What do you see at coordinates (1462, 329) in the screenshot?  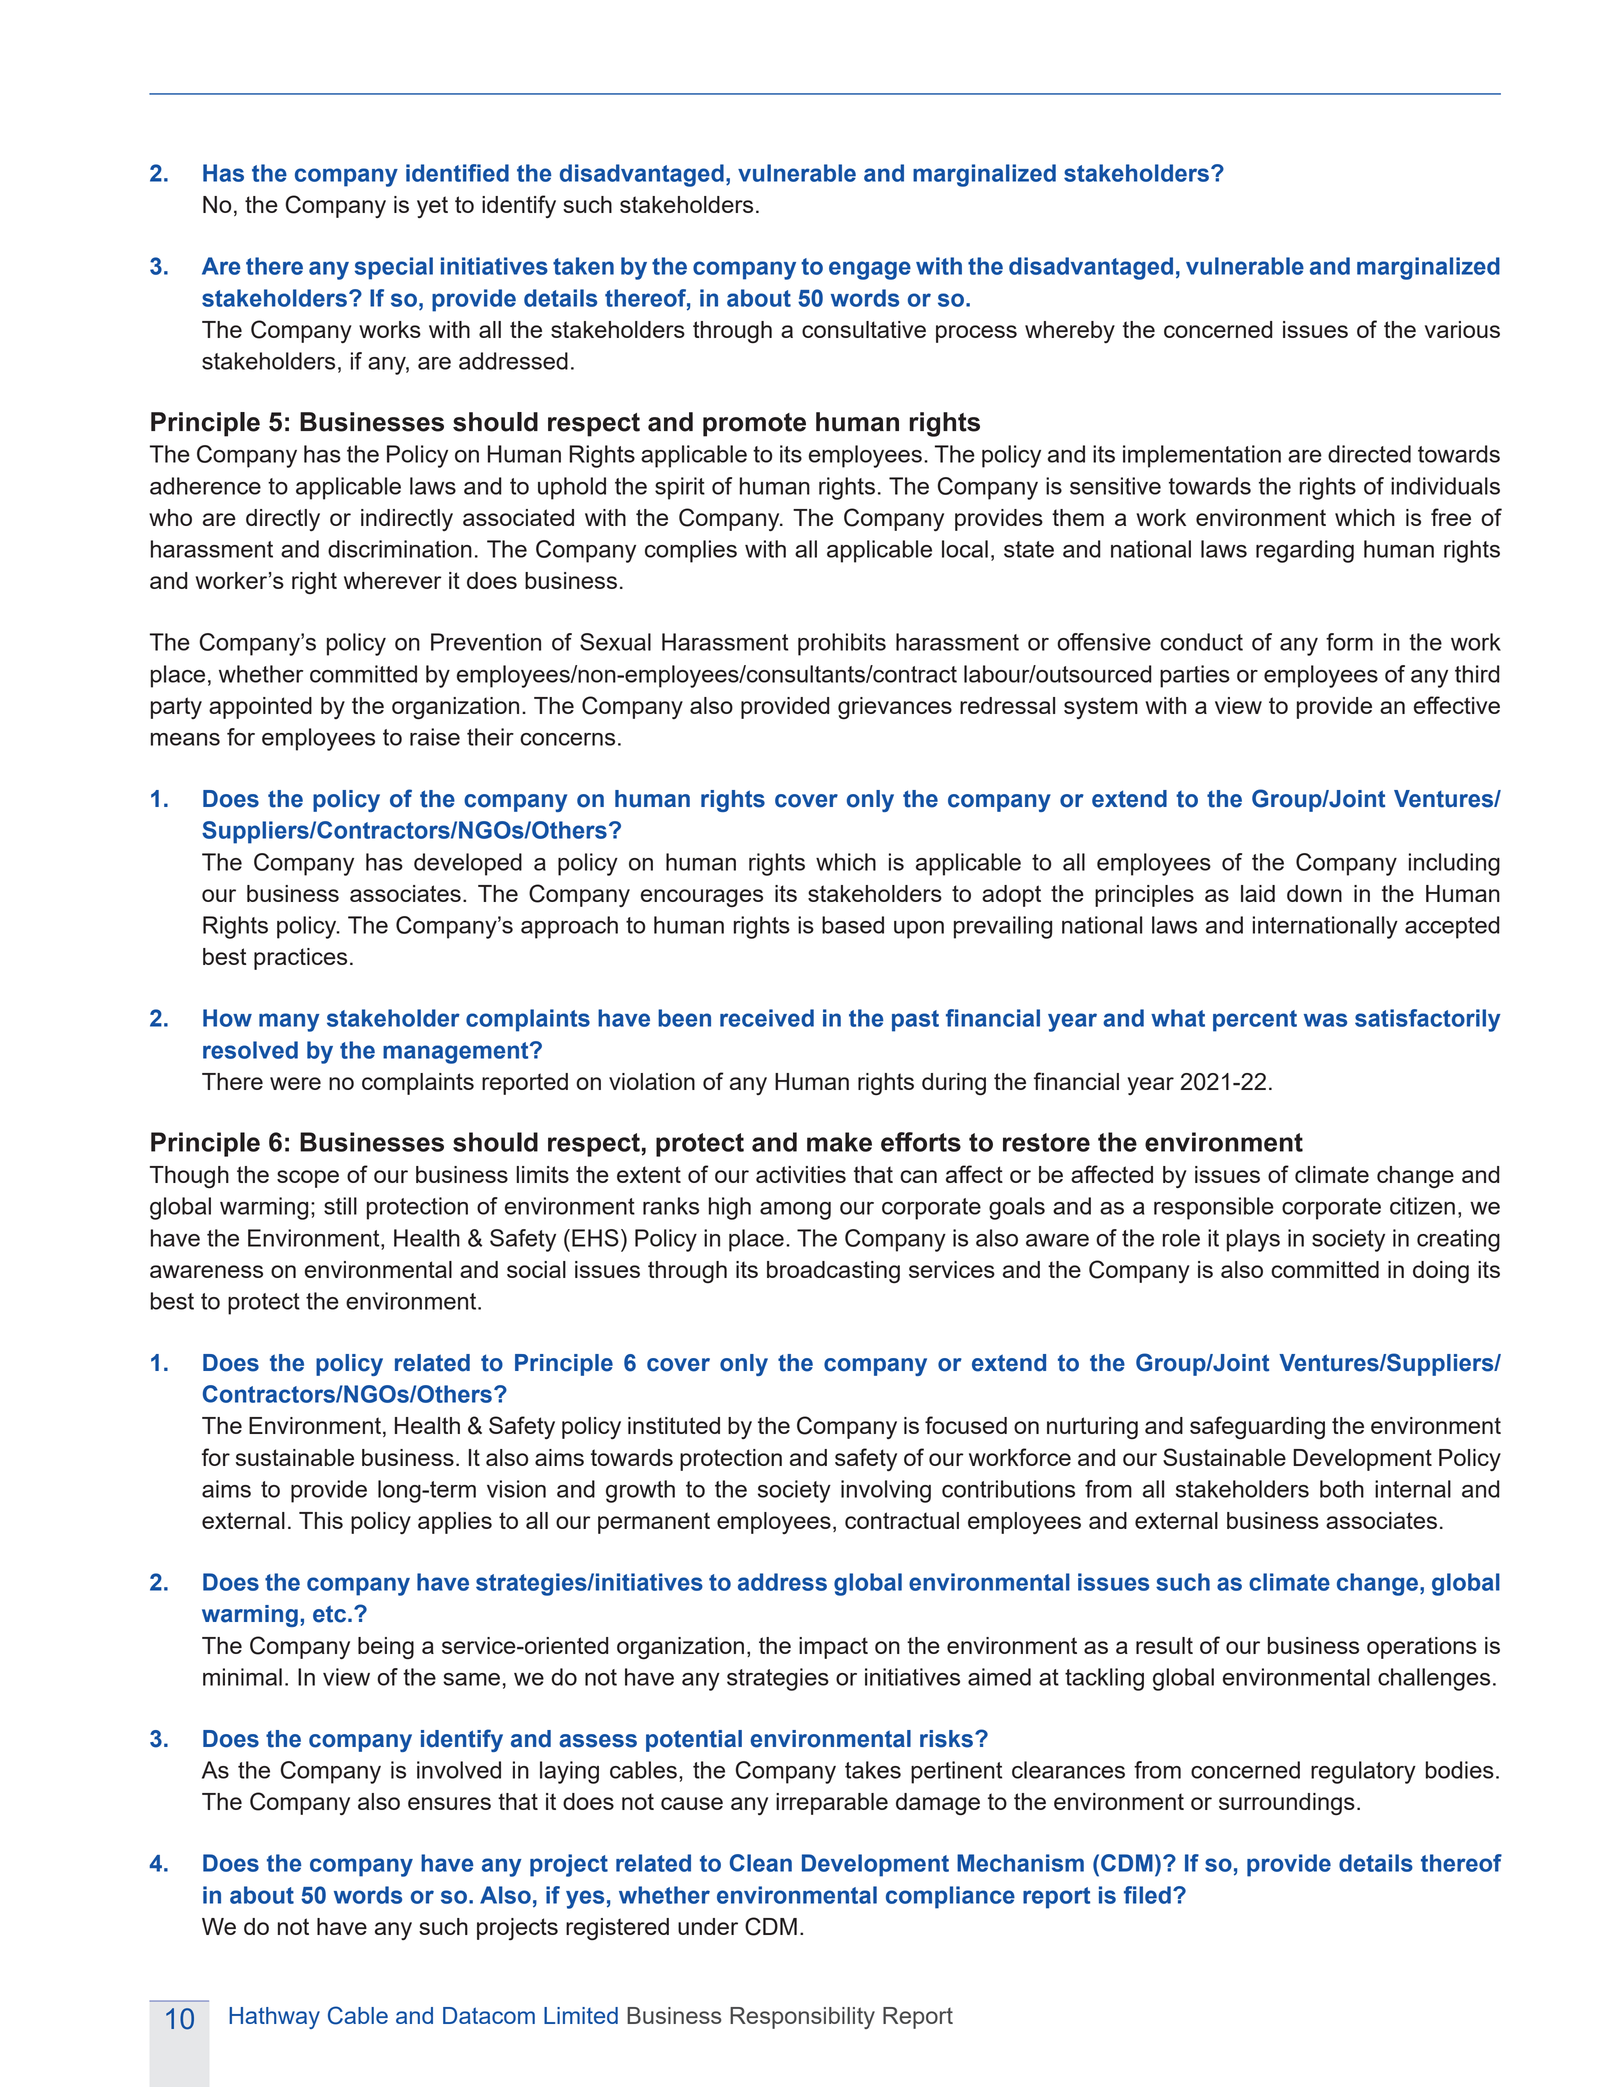 I see `various` at bounding box center [1462, 329].
